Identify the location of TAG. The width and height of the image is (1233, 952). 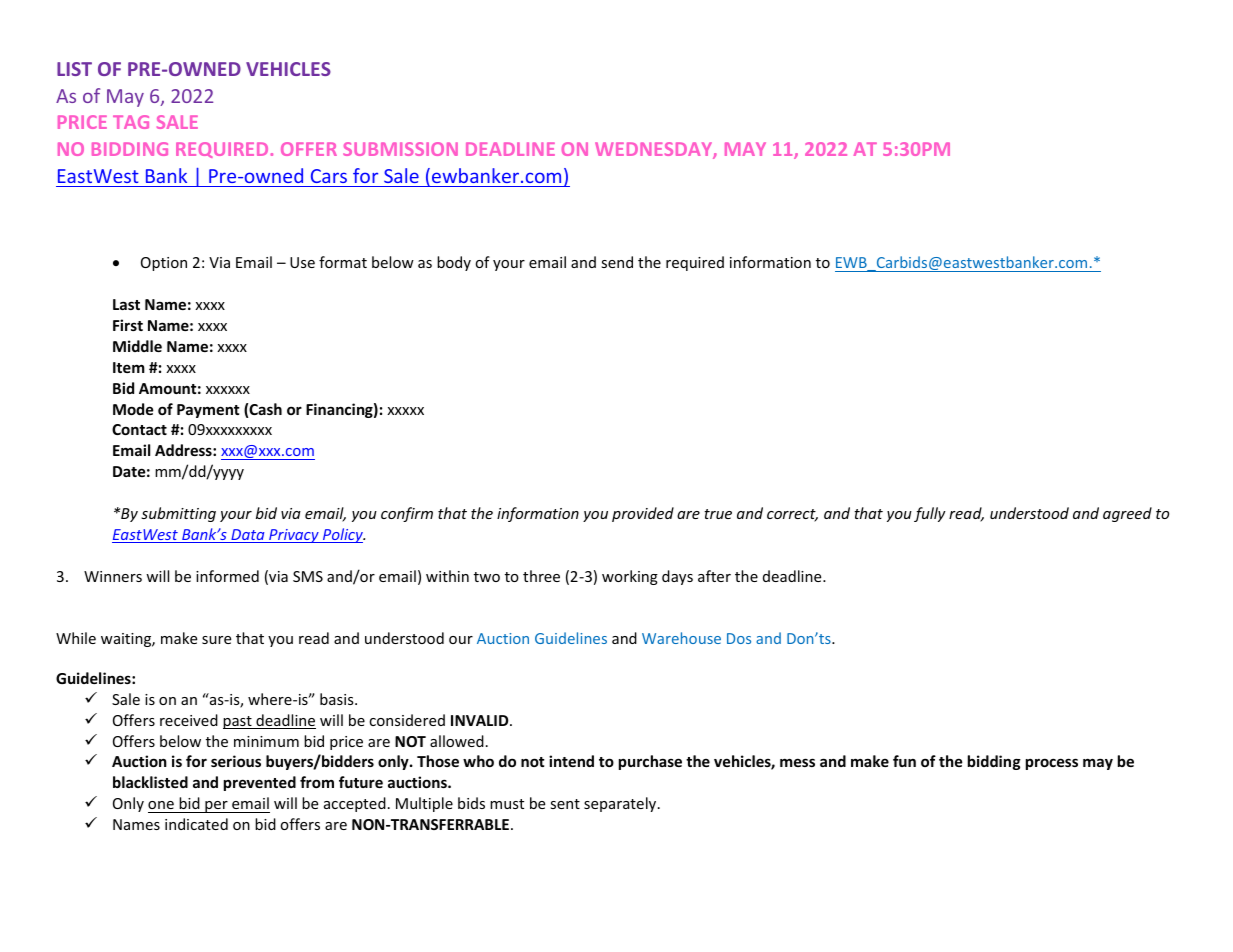
(131, 122).
